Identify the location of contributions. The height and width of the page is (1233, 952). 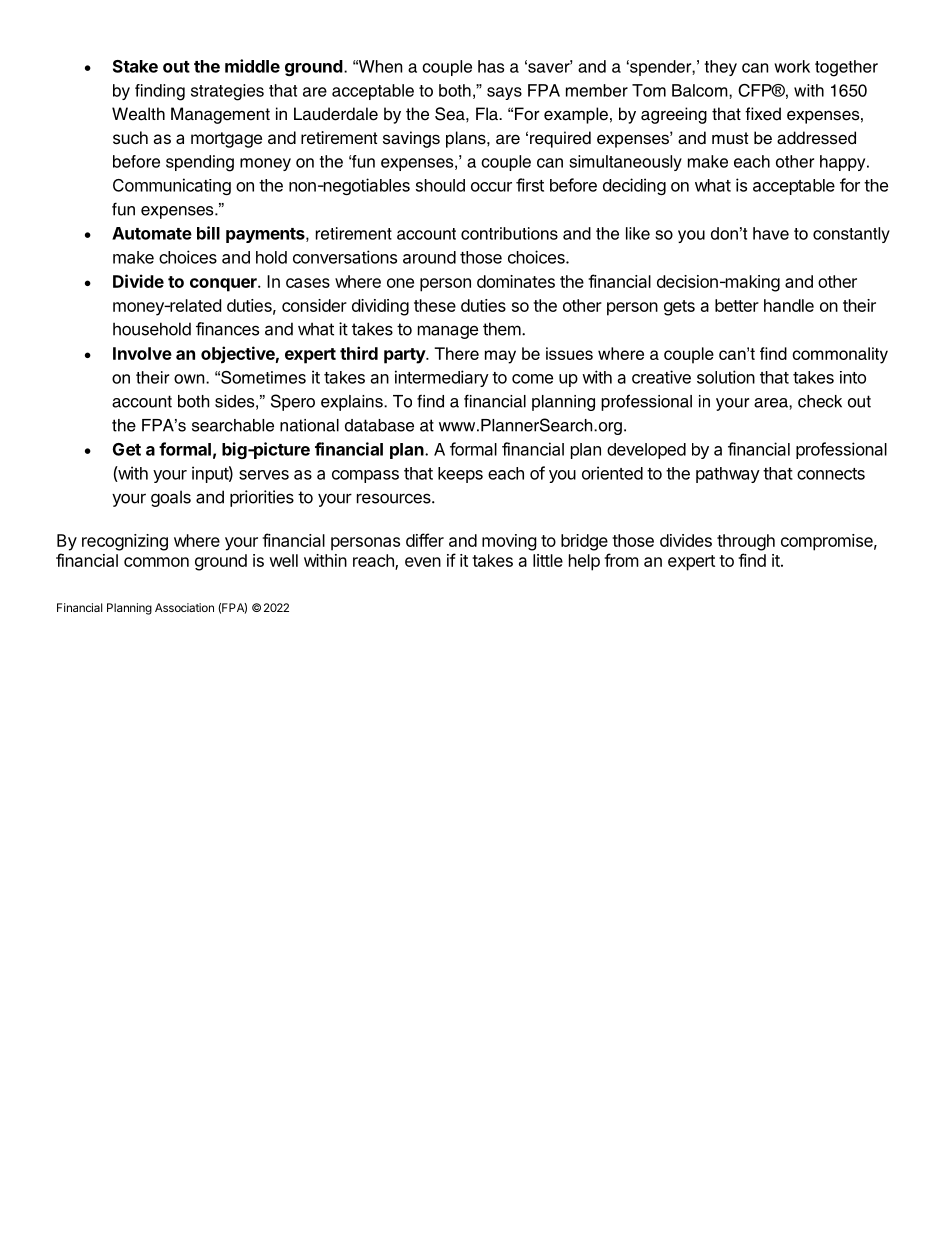
(509, 233).
